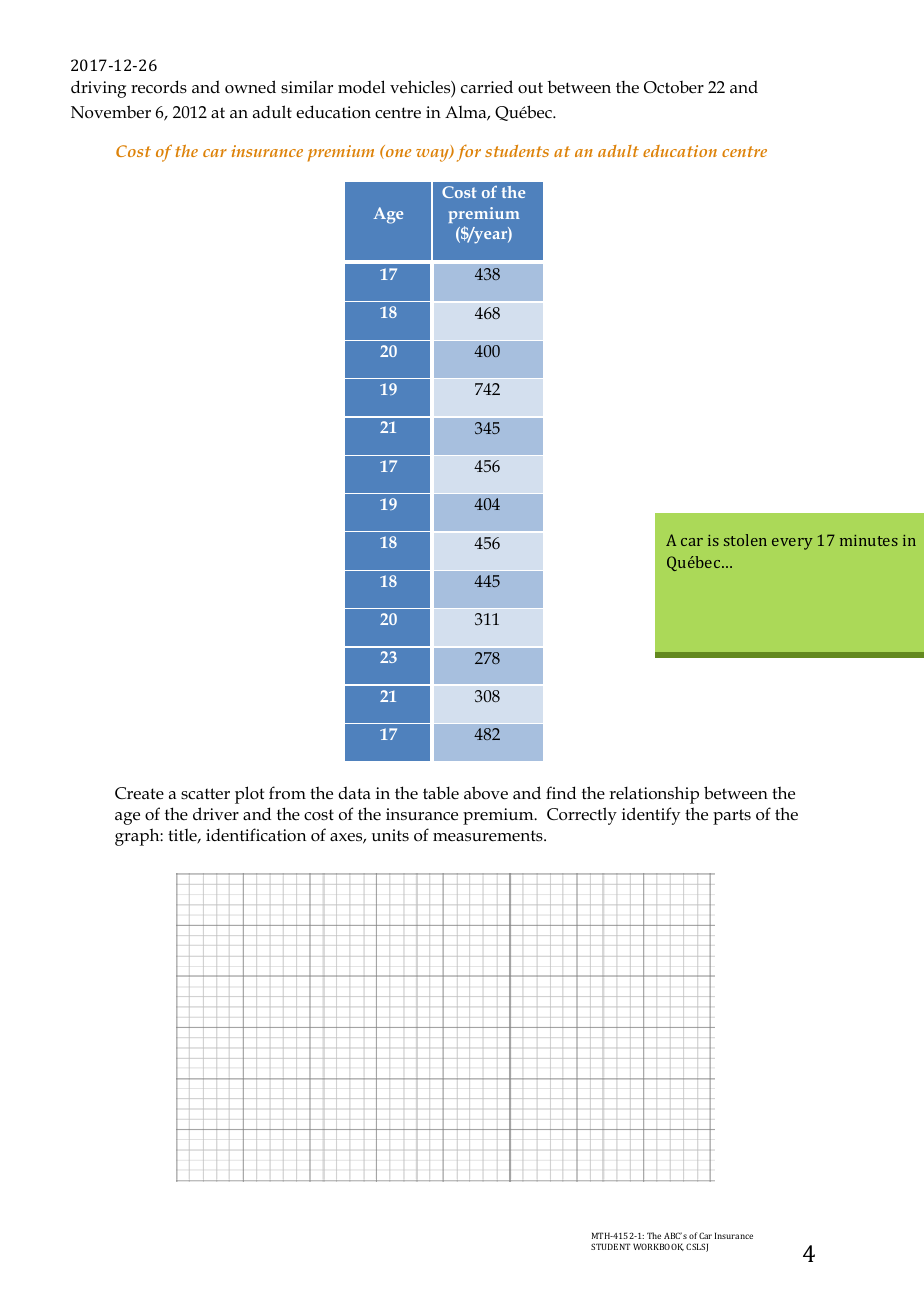  Describe the element at coordinates (390, 835) in the screenshot. I see `units` at that location.
